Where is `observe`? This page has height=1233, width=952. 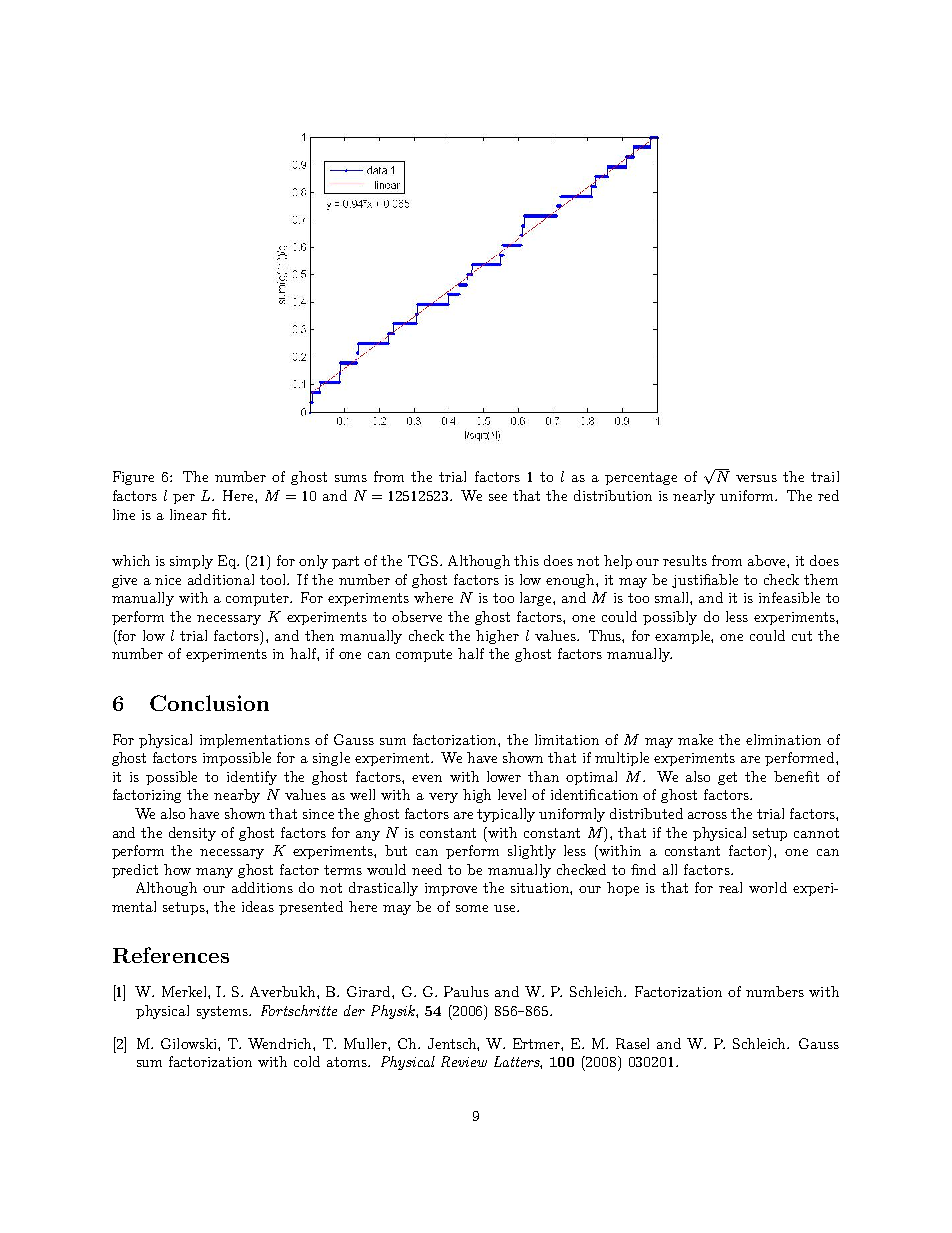 observe is located at coordinates (417, 616).
